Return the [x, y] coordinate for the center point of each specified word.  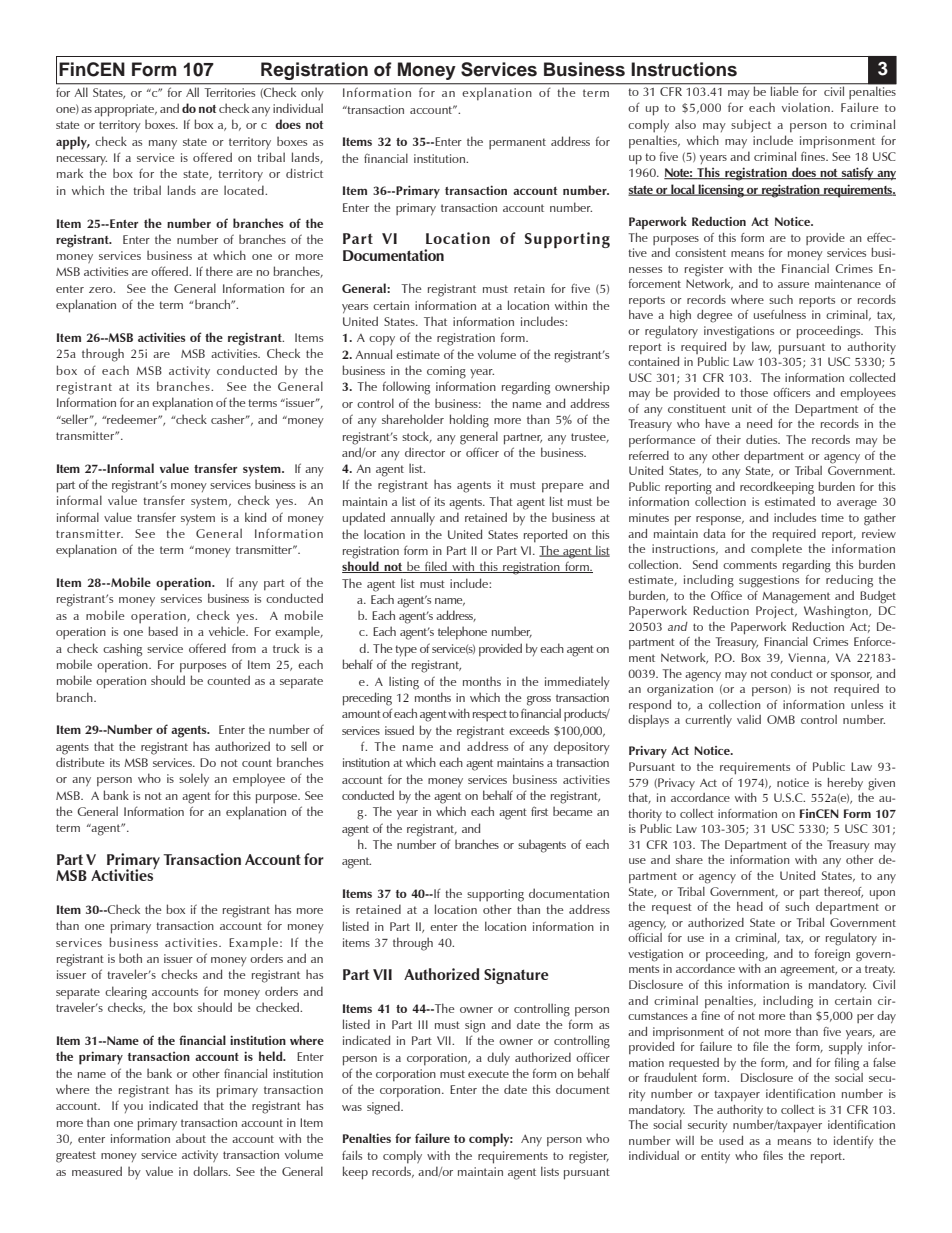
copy [382, 341]
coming [446, 372]
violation [807, 107]
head [750, 906]
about [191, 1138]
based [163, 631]
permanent [517, 144]
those [754, 392]
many [163, 144]
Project [776, 612]
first [539, 811]
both [130, 958]
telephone [462, 633]
